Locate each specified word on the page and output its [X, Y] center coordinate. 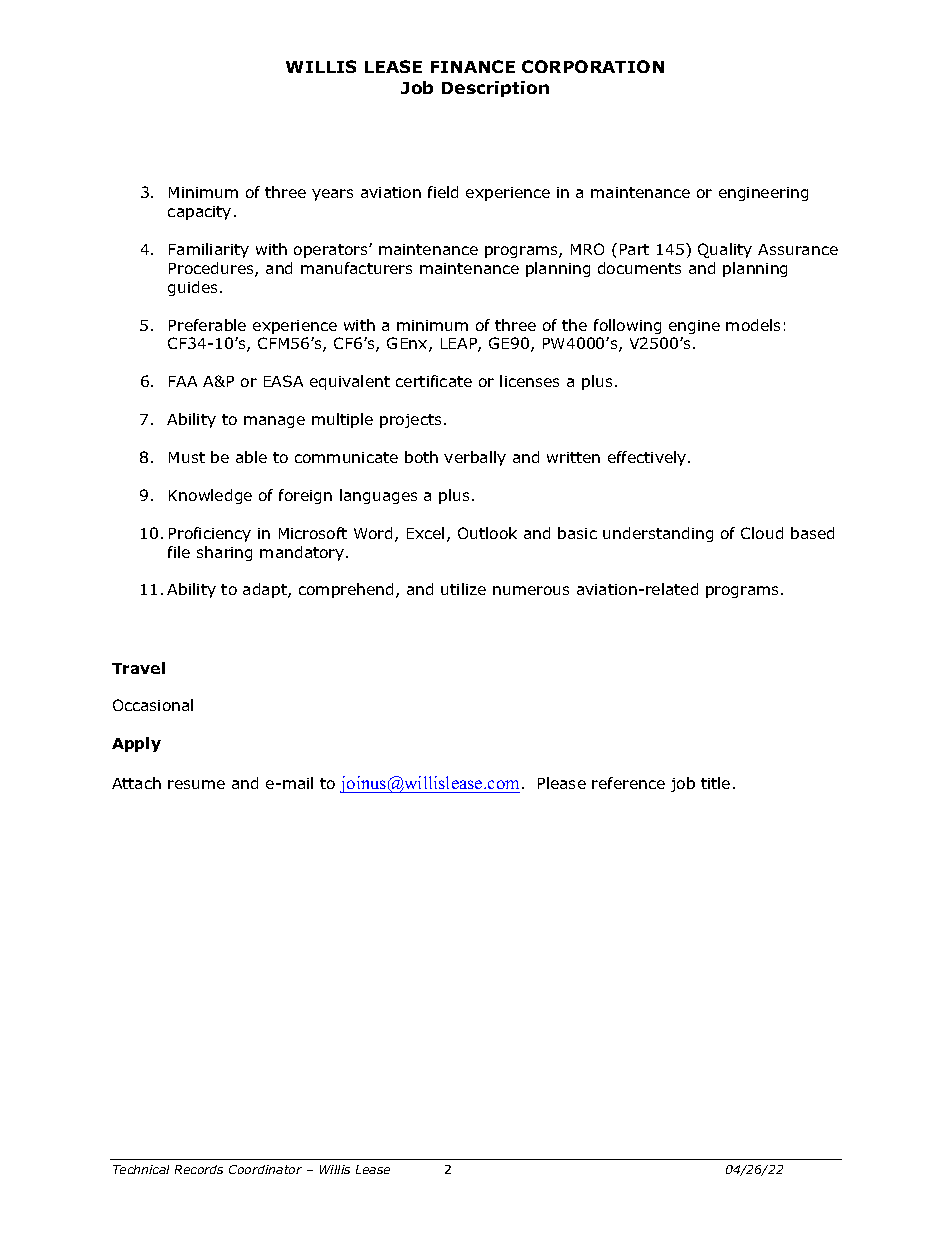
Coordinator [265, 1169]
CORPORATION [593, 66]
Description [495, 89]
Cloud [762, 533]
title [715, 783]
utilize [463, 589]
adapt [266, 590]
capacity [199, 213]
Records [199, 1169]
